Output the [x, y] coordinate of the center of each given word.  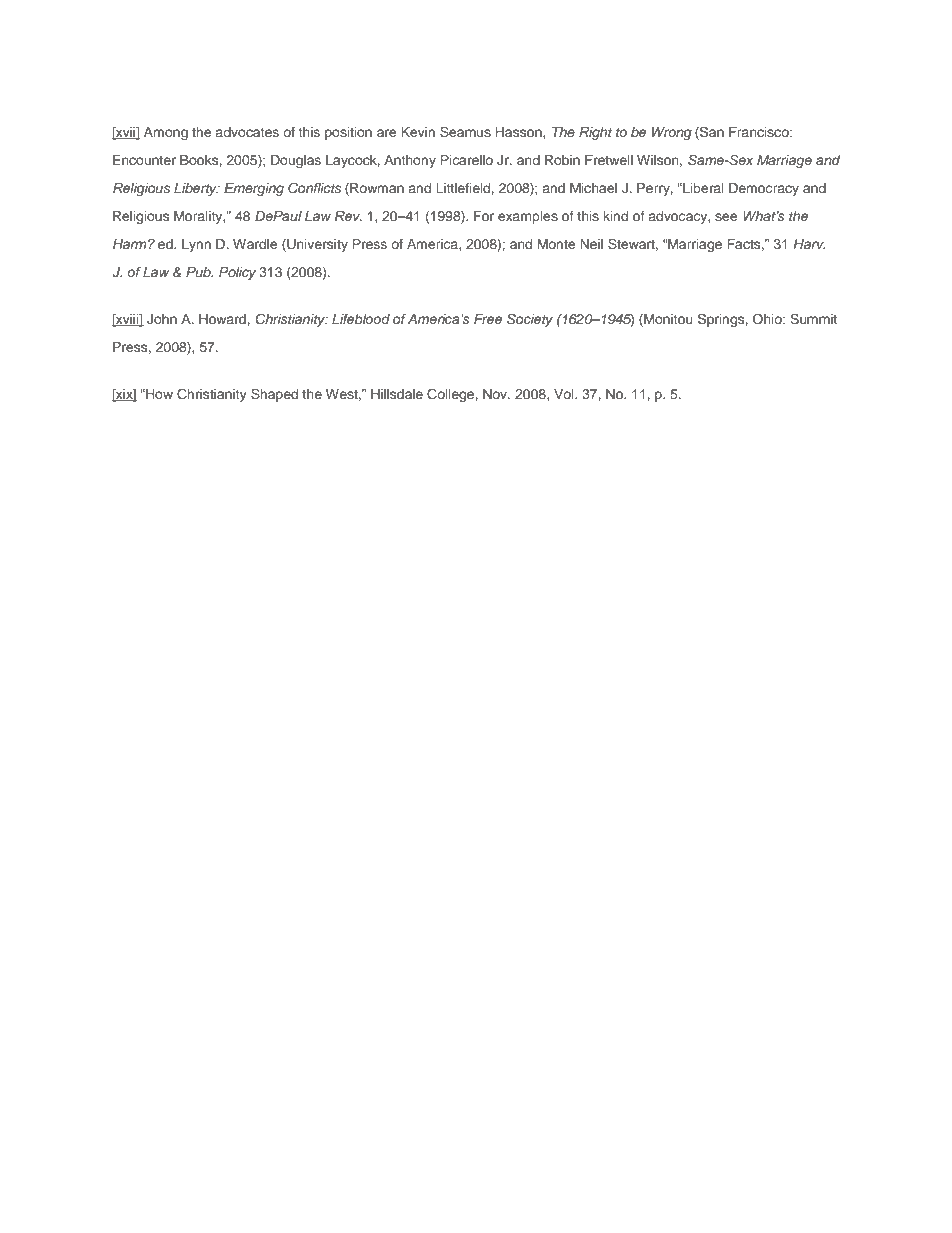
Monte [556, 244]
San [711, 133]
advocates [247, 132]
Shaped [274, 395]
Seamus [465, 132]
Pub [199, 272]
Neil [591, 244]
